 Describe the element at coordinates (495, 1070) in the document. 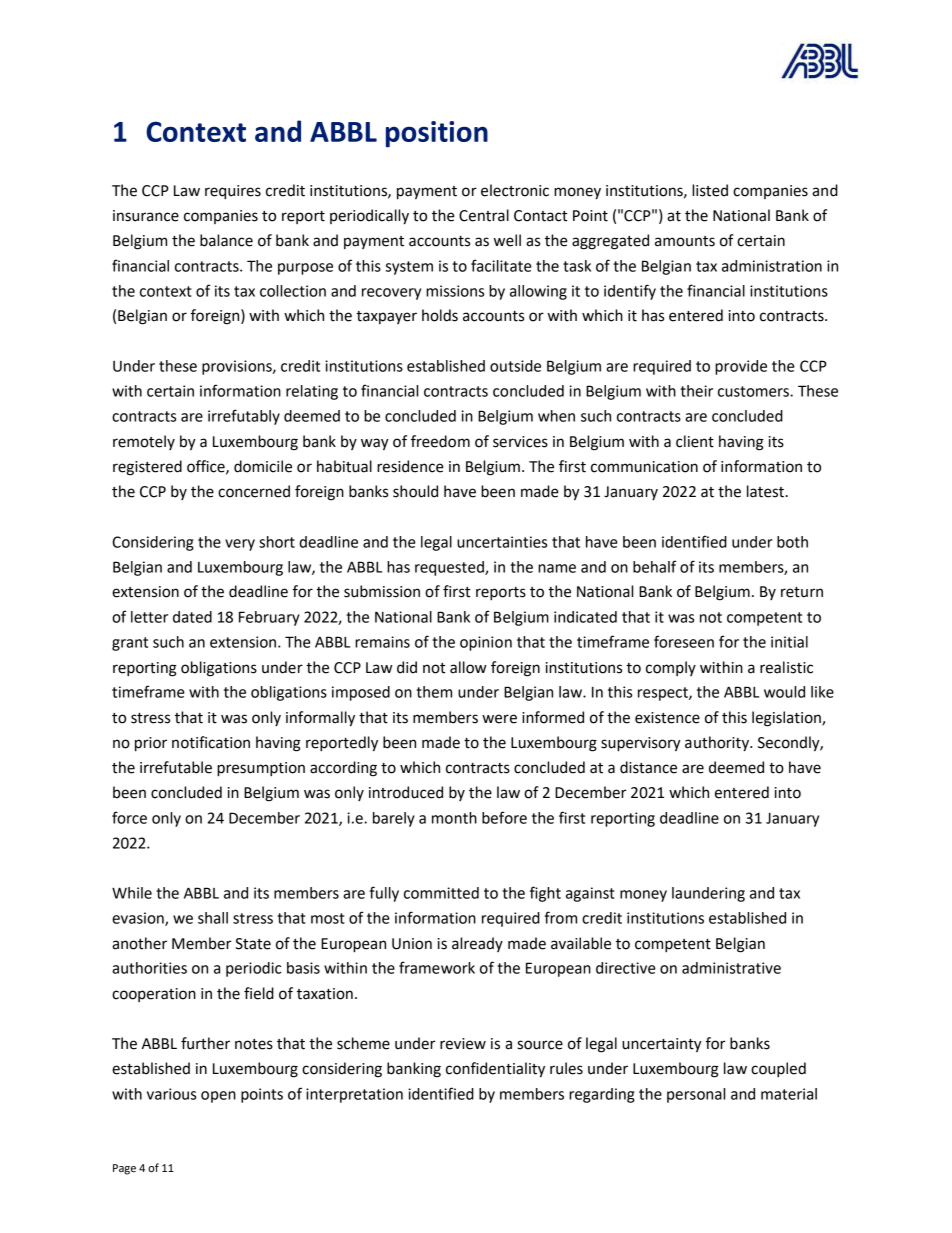

I see `confidentiality` at that location.
